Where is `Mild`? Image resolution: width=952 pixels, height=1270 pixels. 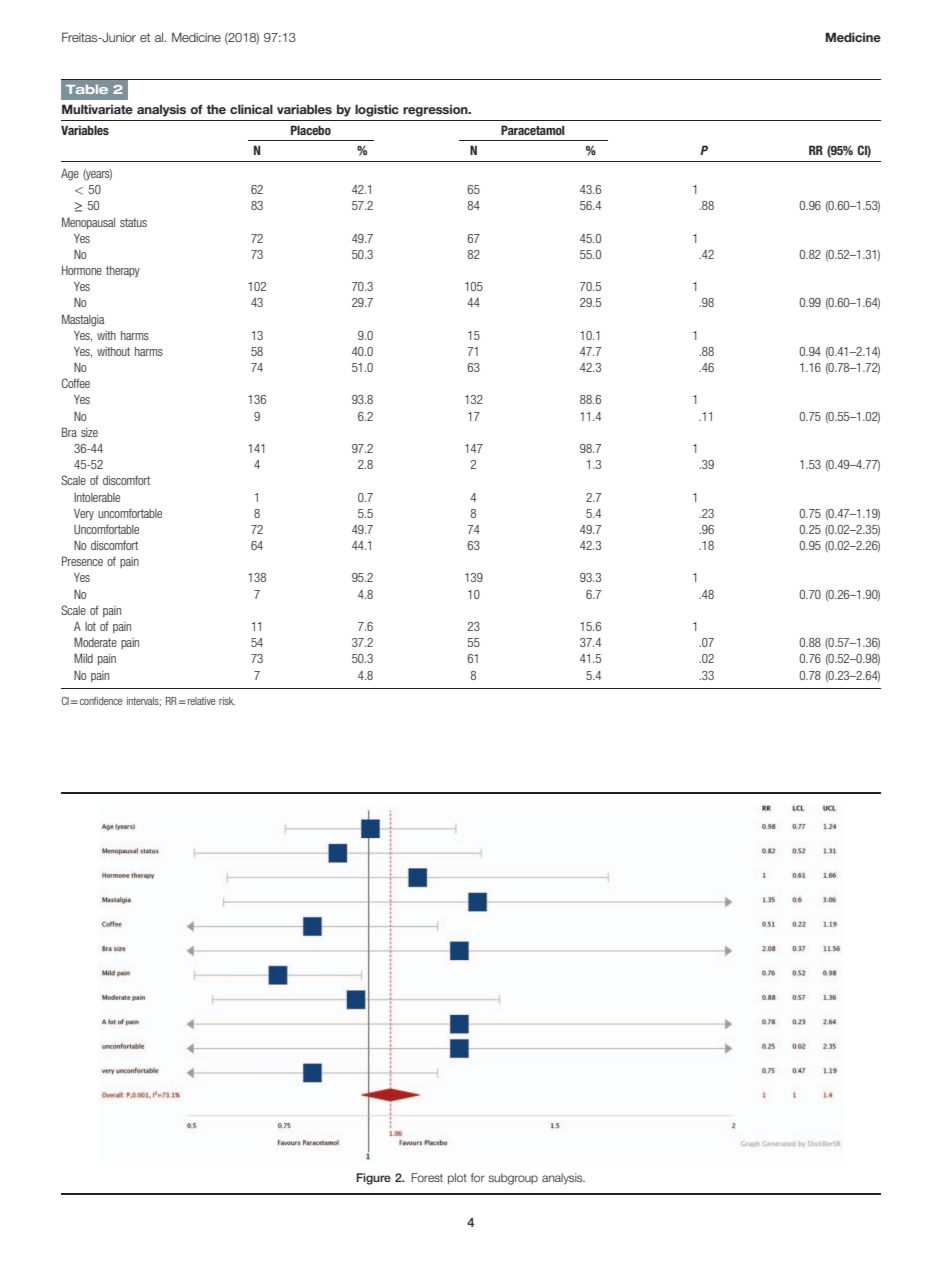
Mild is located at coordinates (83, 658).
